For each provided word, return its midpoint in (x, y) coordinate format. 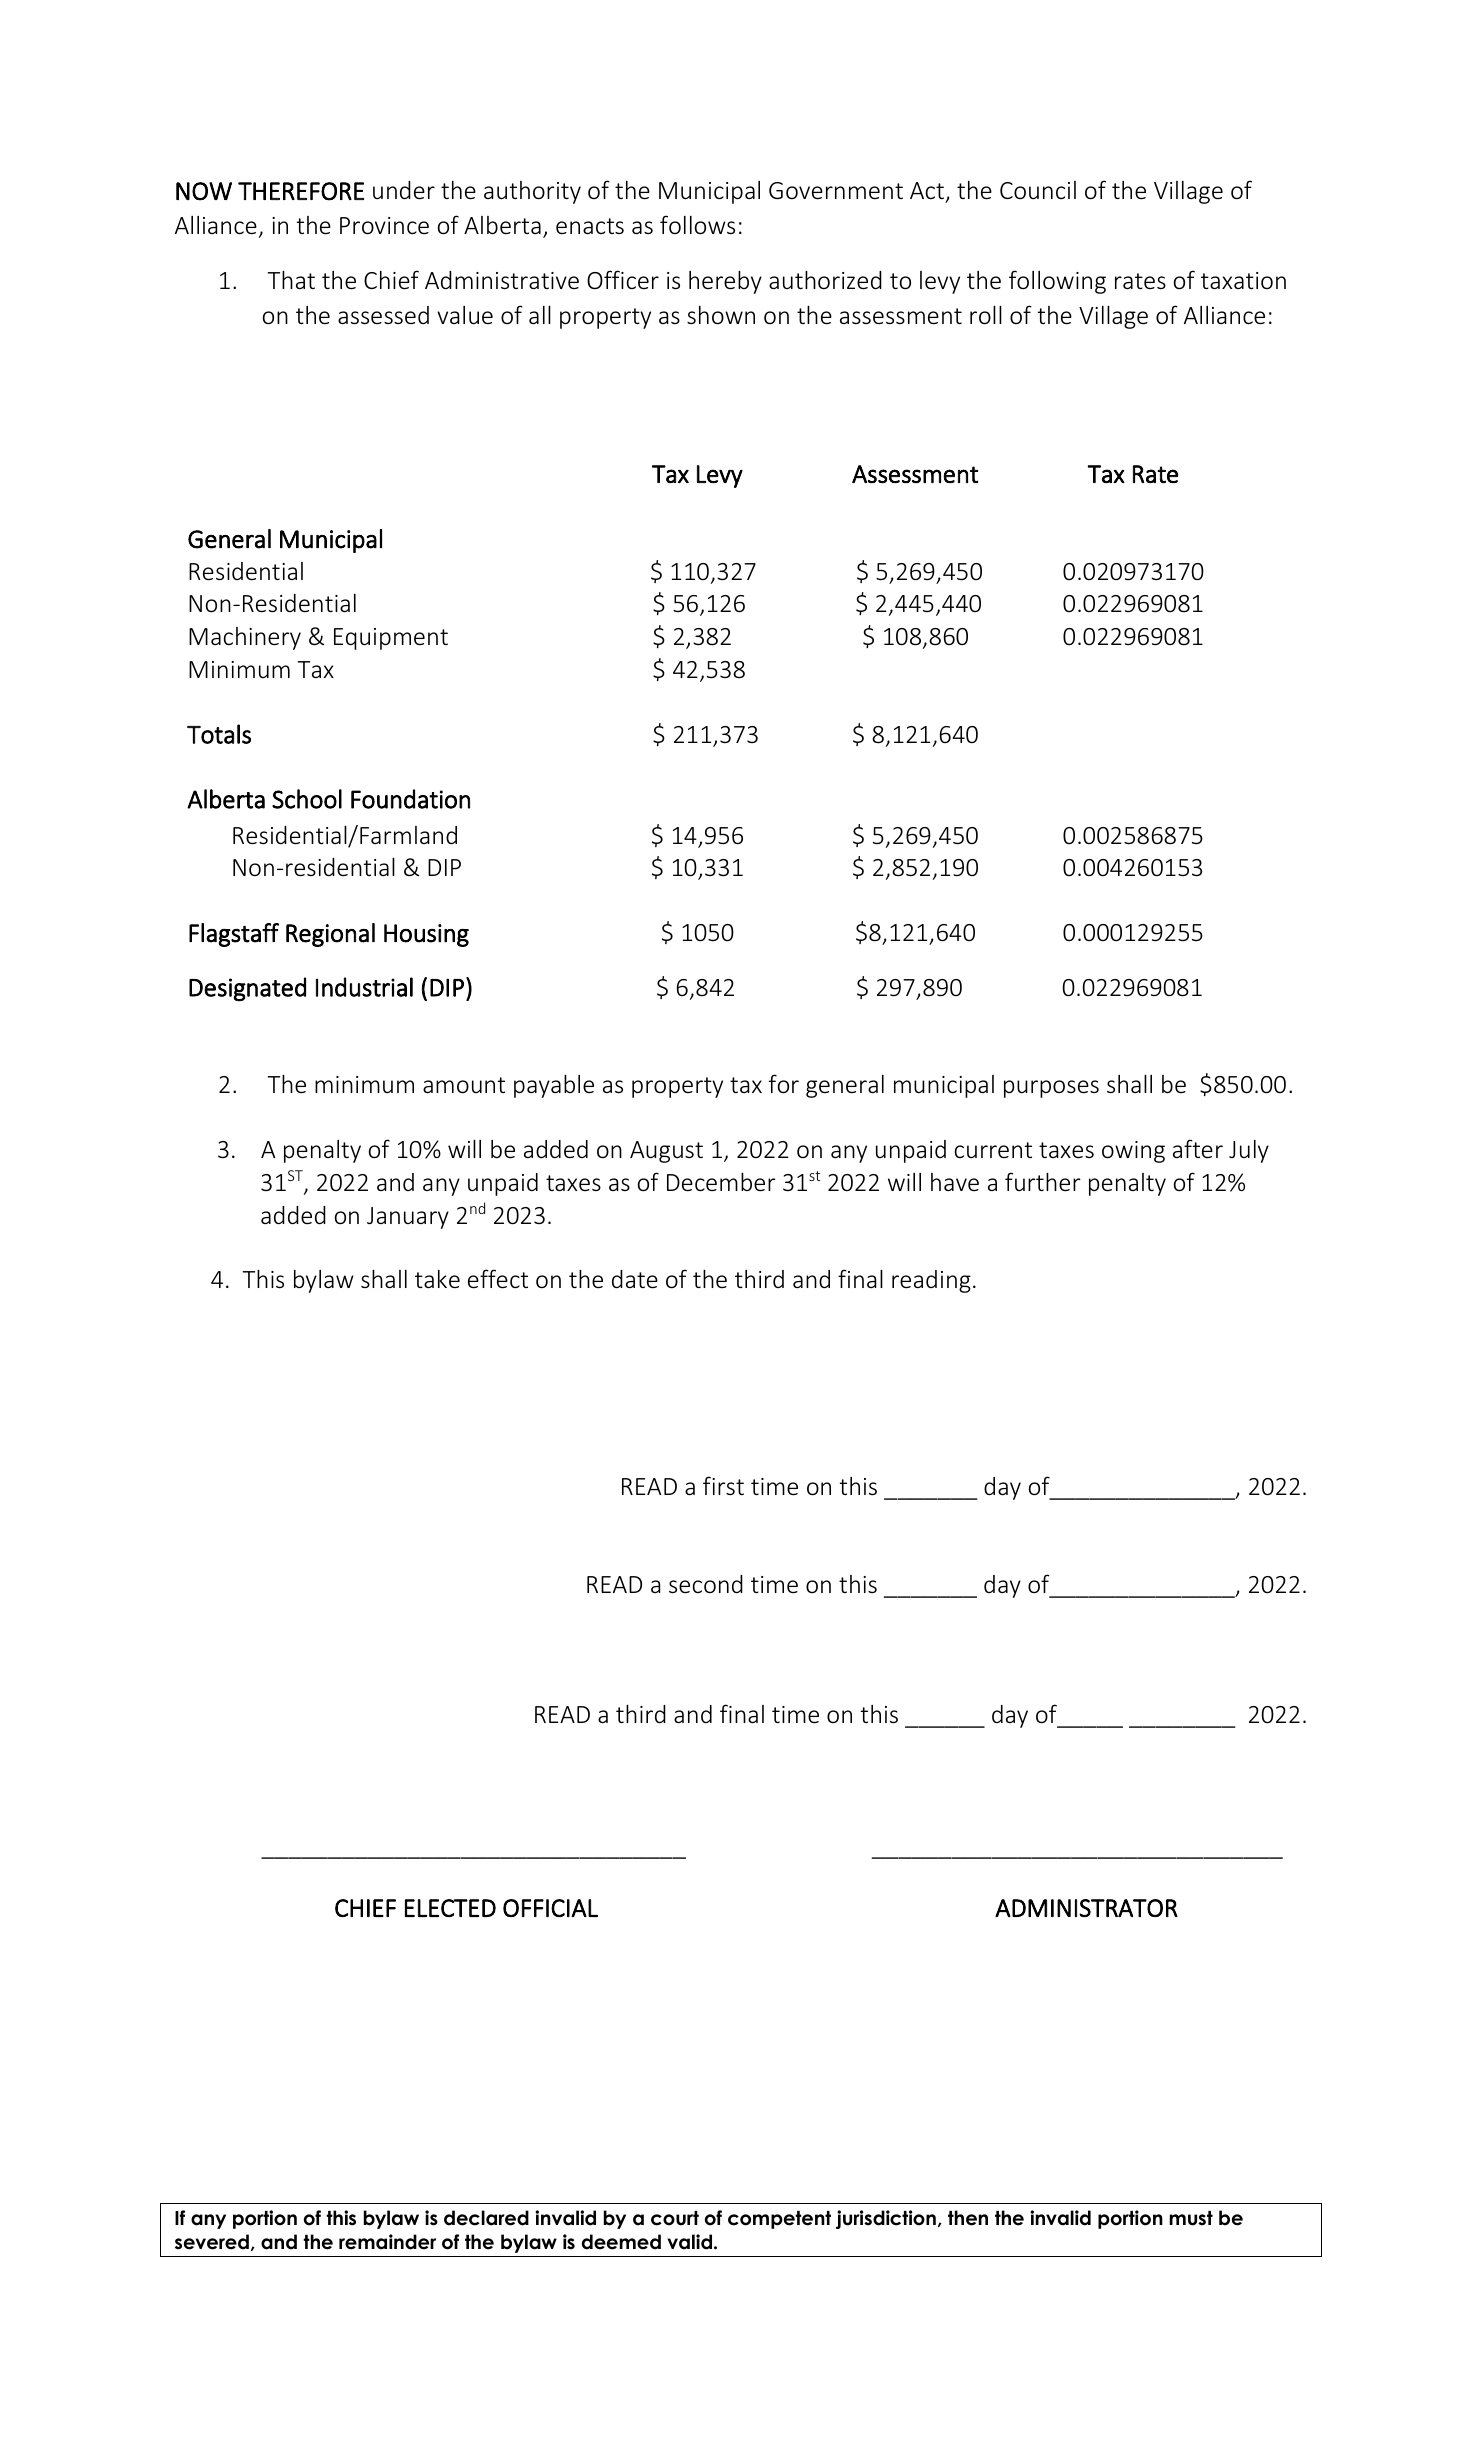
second (706, 1584)
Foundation (410, 799)
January (408, 1218)
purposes (1051, 1089)
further (1043, 1182)
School (307, 799)
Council (1038, 190)
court (675, 2218)
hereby (725, 282)
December (721, 1182)
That (291, 280)
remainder (387, 2242)
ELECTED (450, 1908)
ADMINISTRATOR (1086, 1908)
